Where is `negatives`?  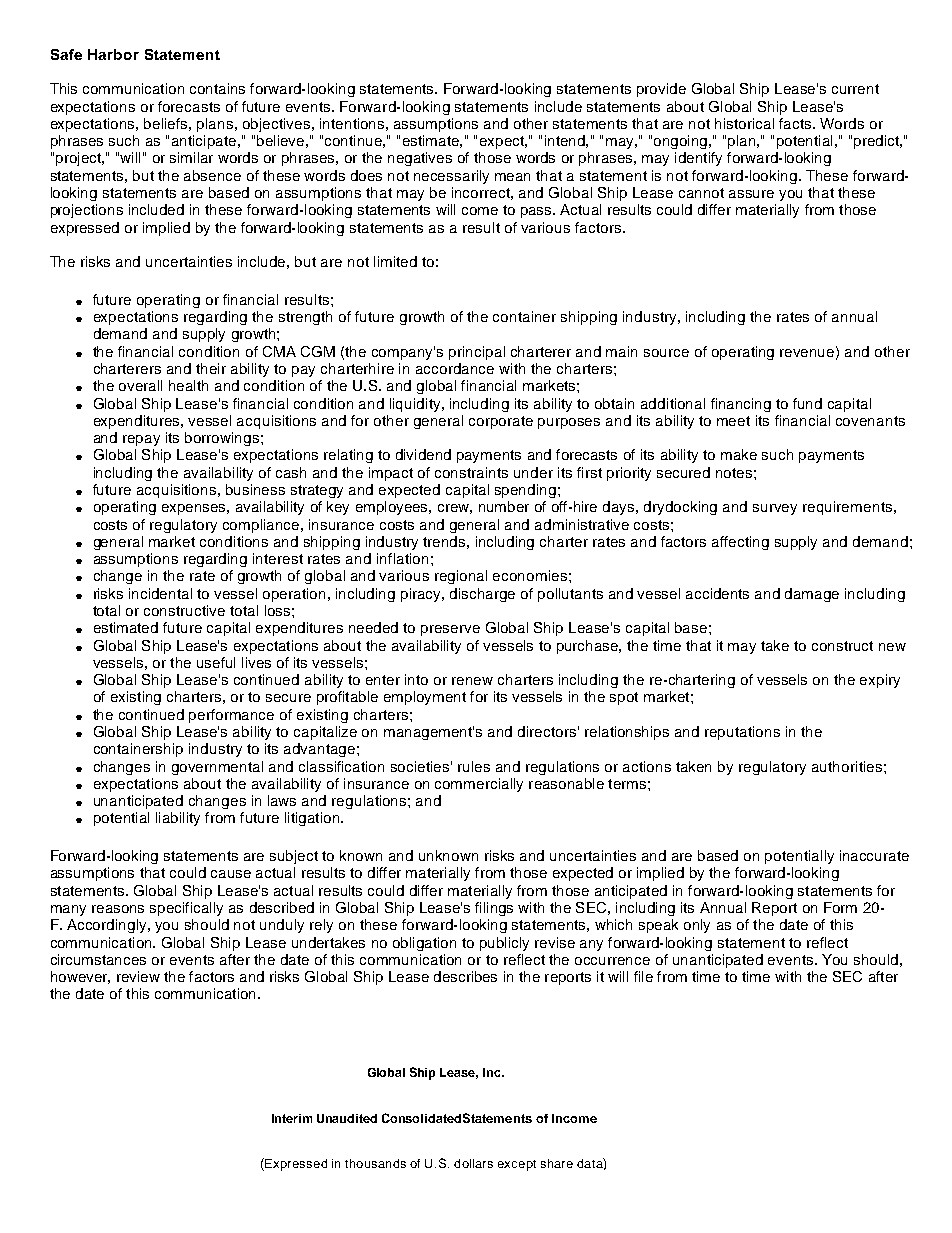
negatives is located at coordinates (420, 159).
